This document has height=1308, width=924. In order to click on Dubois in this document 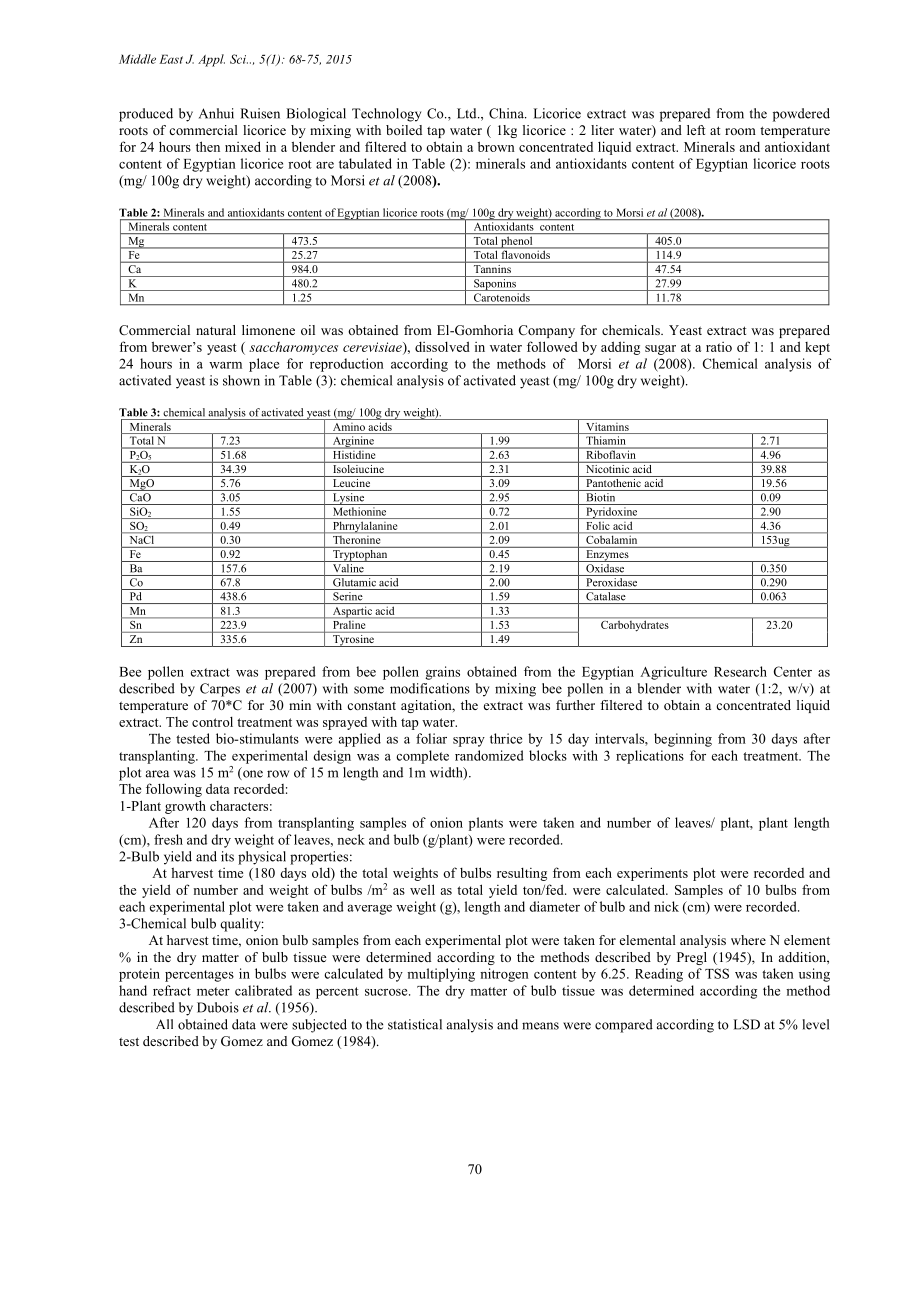, I will do `click(218, 1007)`.
